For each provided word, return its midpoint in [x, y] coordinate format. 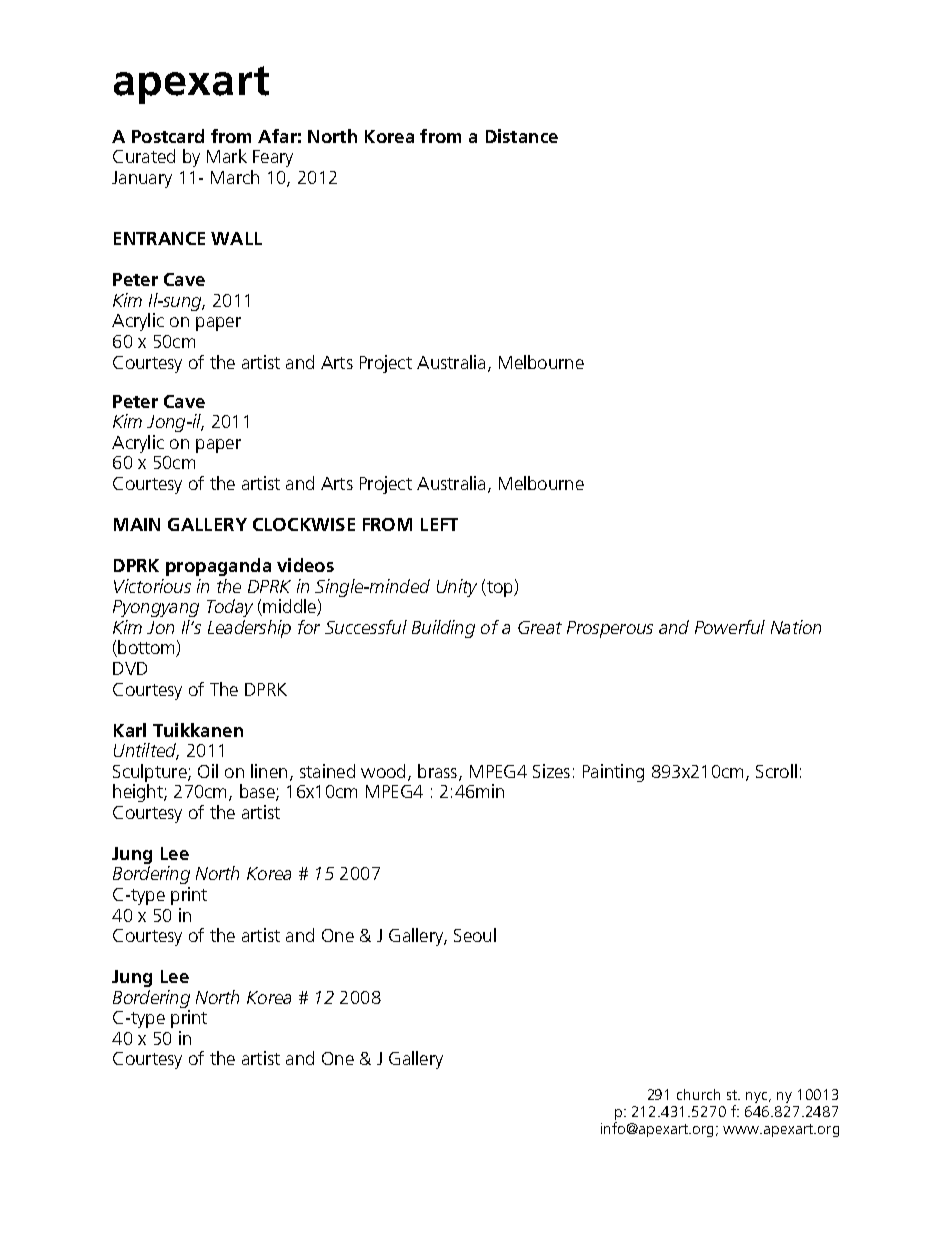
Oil [208, 771]
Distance [522, 136]
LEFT [439, 524]
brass [437, 771]
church [698, 1094]
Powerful [730, 627]
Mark [227, 156]
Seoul [475, 935]
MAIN [137, 524]
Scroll [776, 771]
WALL [236, 238]
